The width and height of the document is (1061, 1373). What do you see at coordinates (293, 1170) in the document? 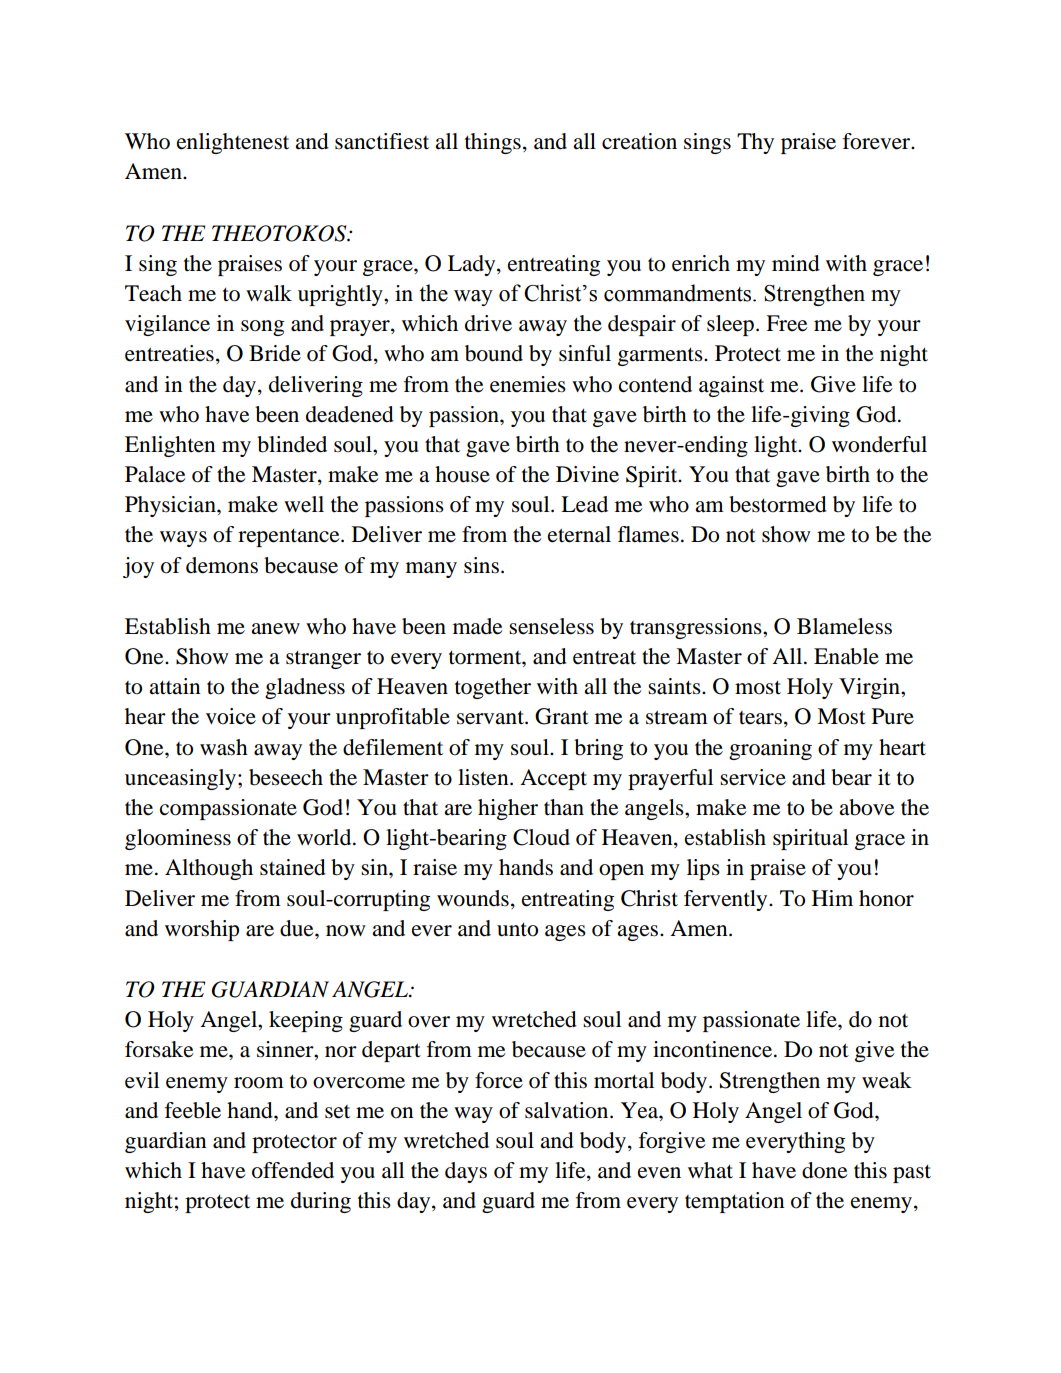
I see `offended` at bounding box center [293, 1170].
